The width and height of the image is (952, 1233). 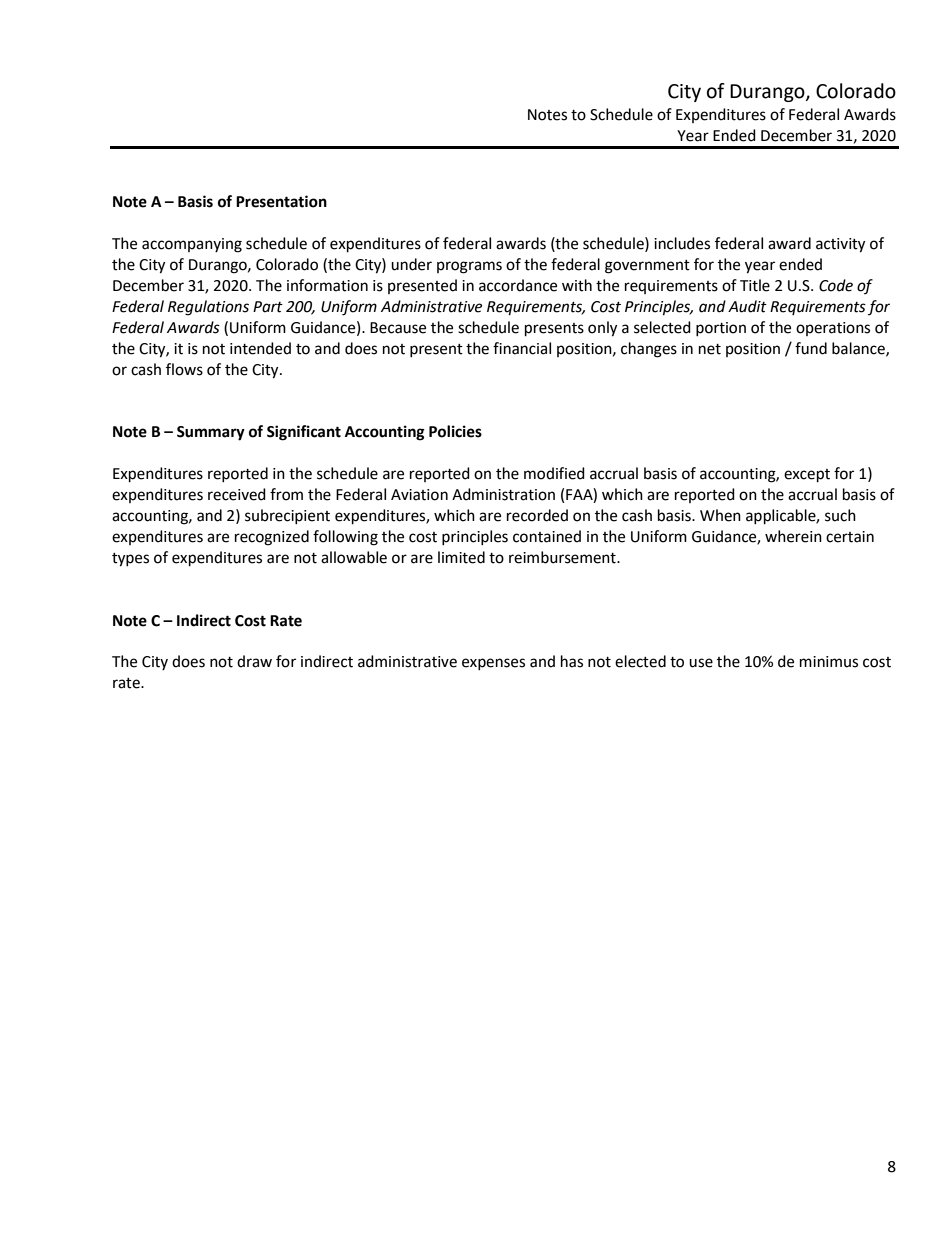 I want to click on accompanying, so click(x=192, y=245).
